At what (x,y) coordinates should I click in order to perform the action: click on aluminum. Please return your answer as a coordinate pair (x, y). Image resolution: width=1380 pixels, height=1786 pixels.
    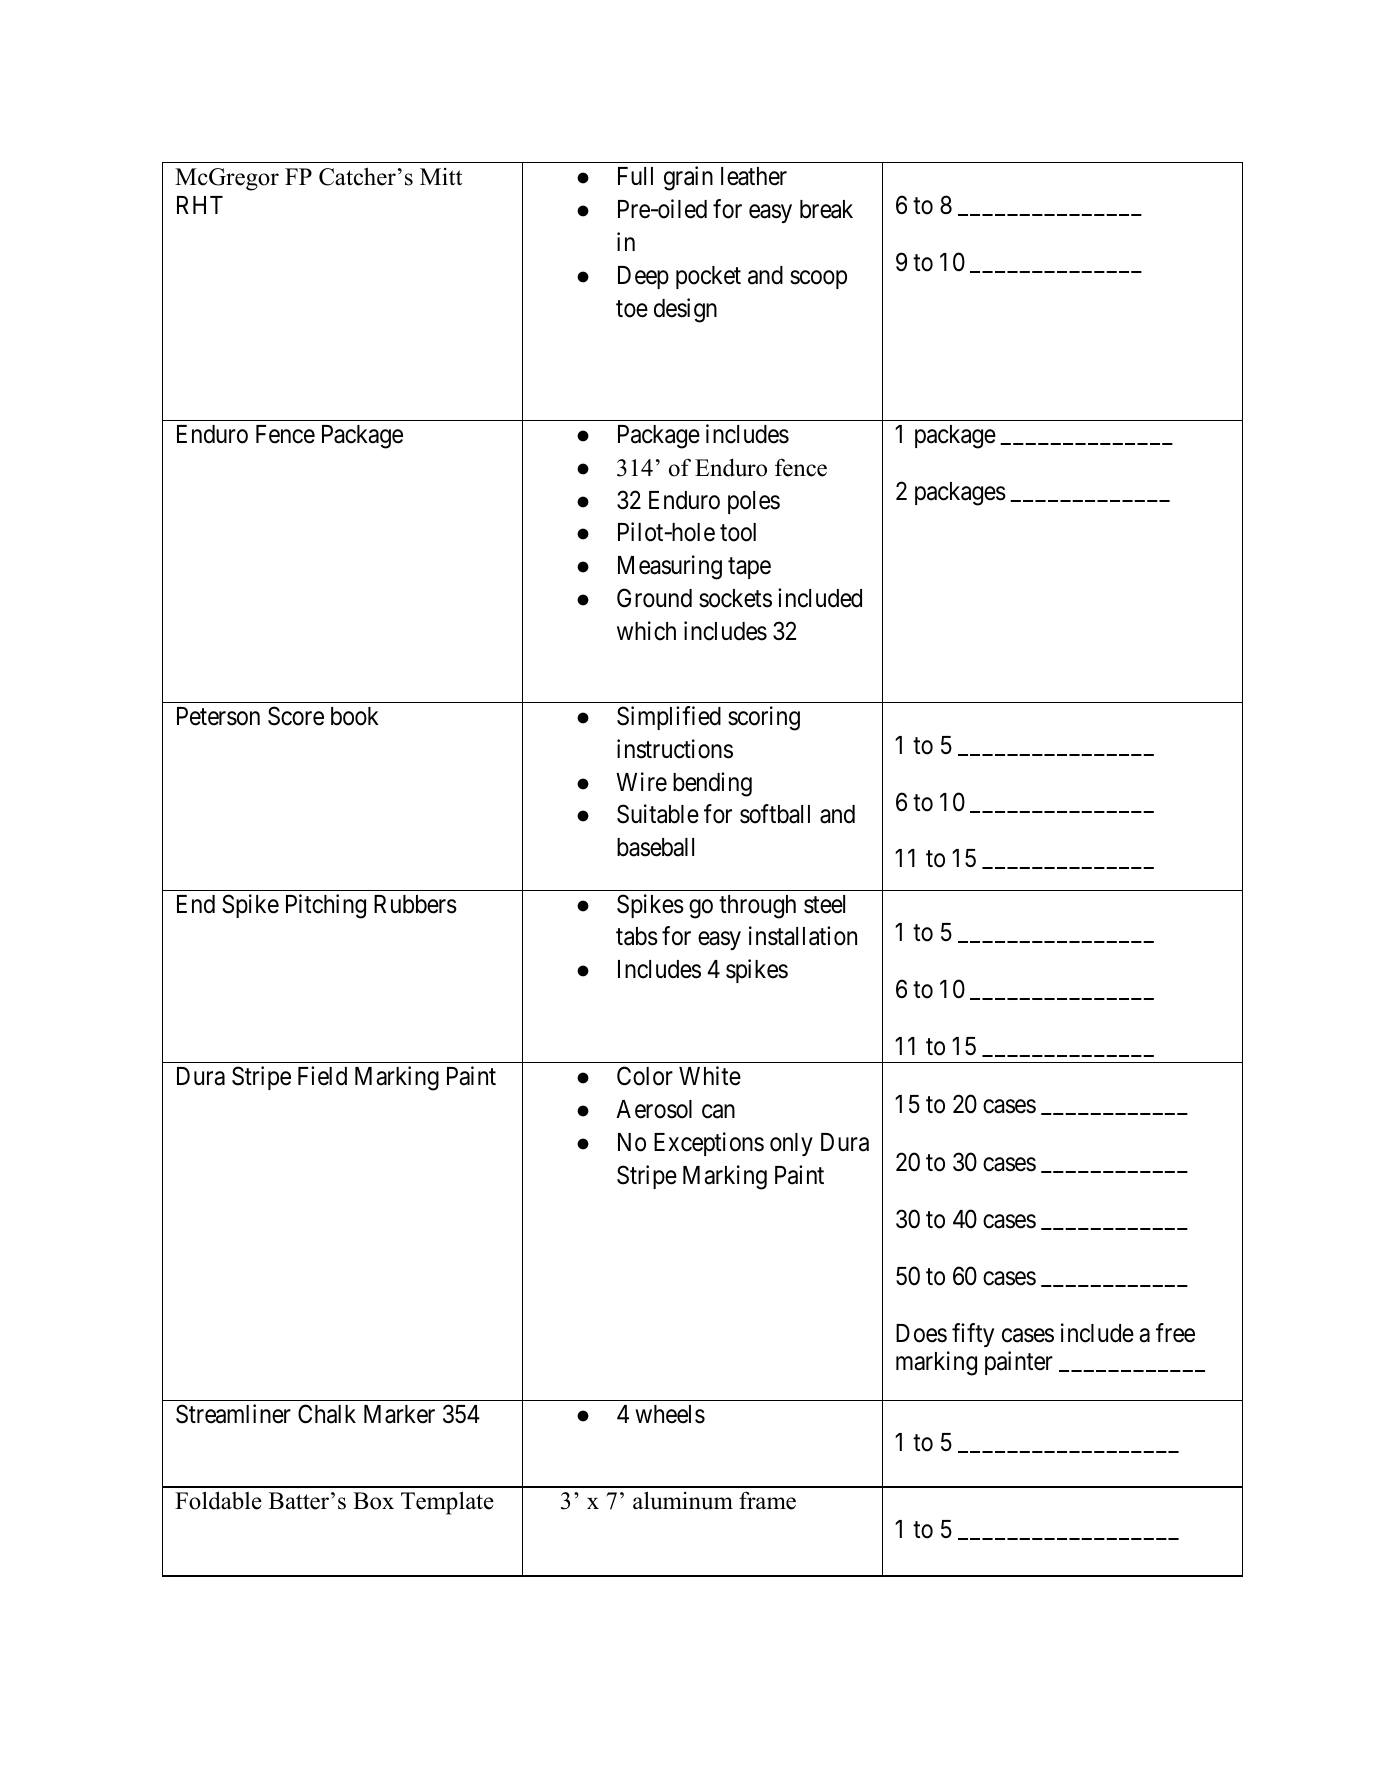
    Looking at the image, I should click on (683, 1500).
